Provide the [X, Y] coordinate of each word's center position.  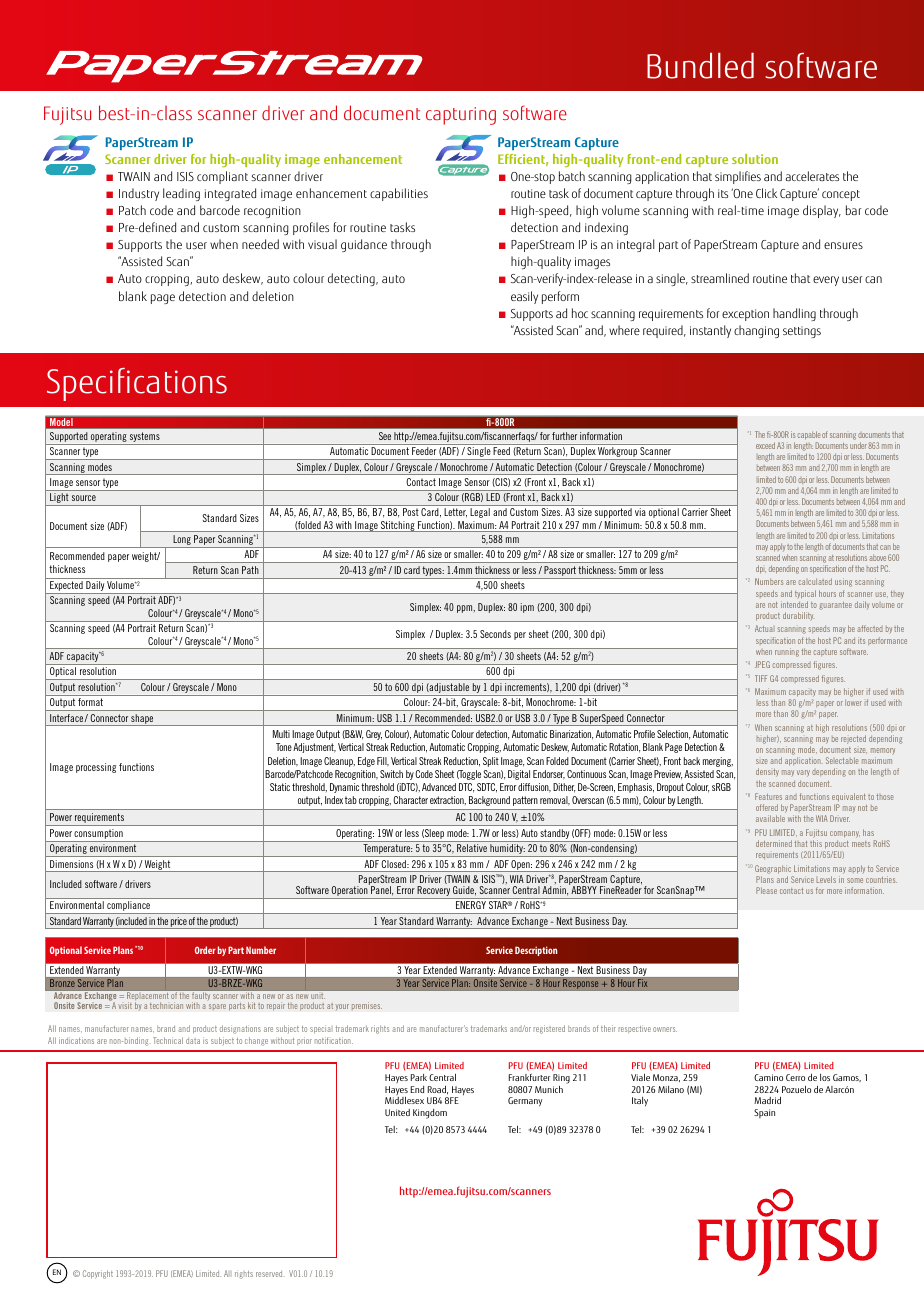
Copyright [98, 1274]
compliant [222, 177]
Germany [525, 1102]
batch [572, 176]
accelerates [812, 176]
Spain [764, 1113]
